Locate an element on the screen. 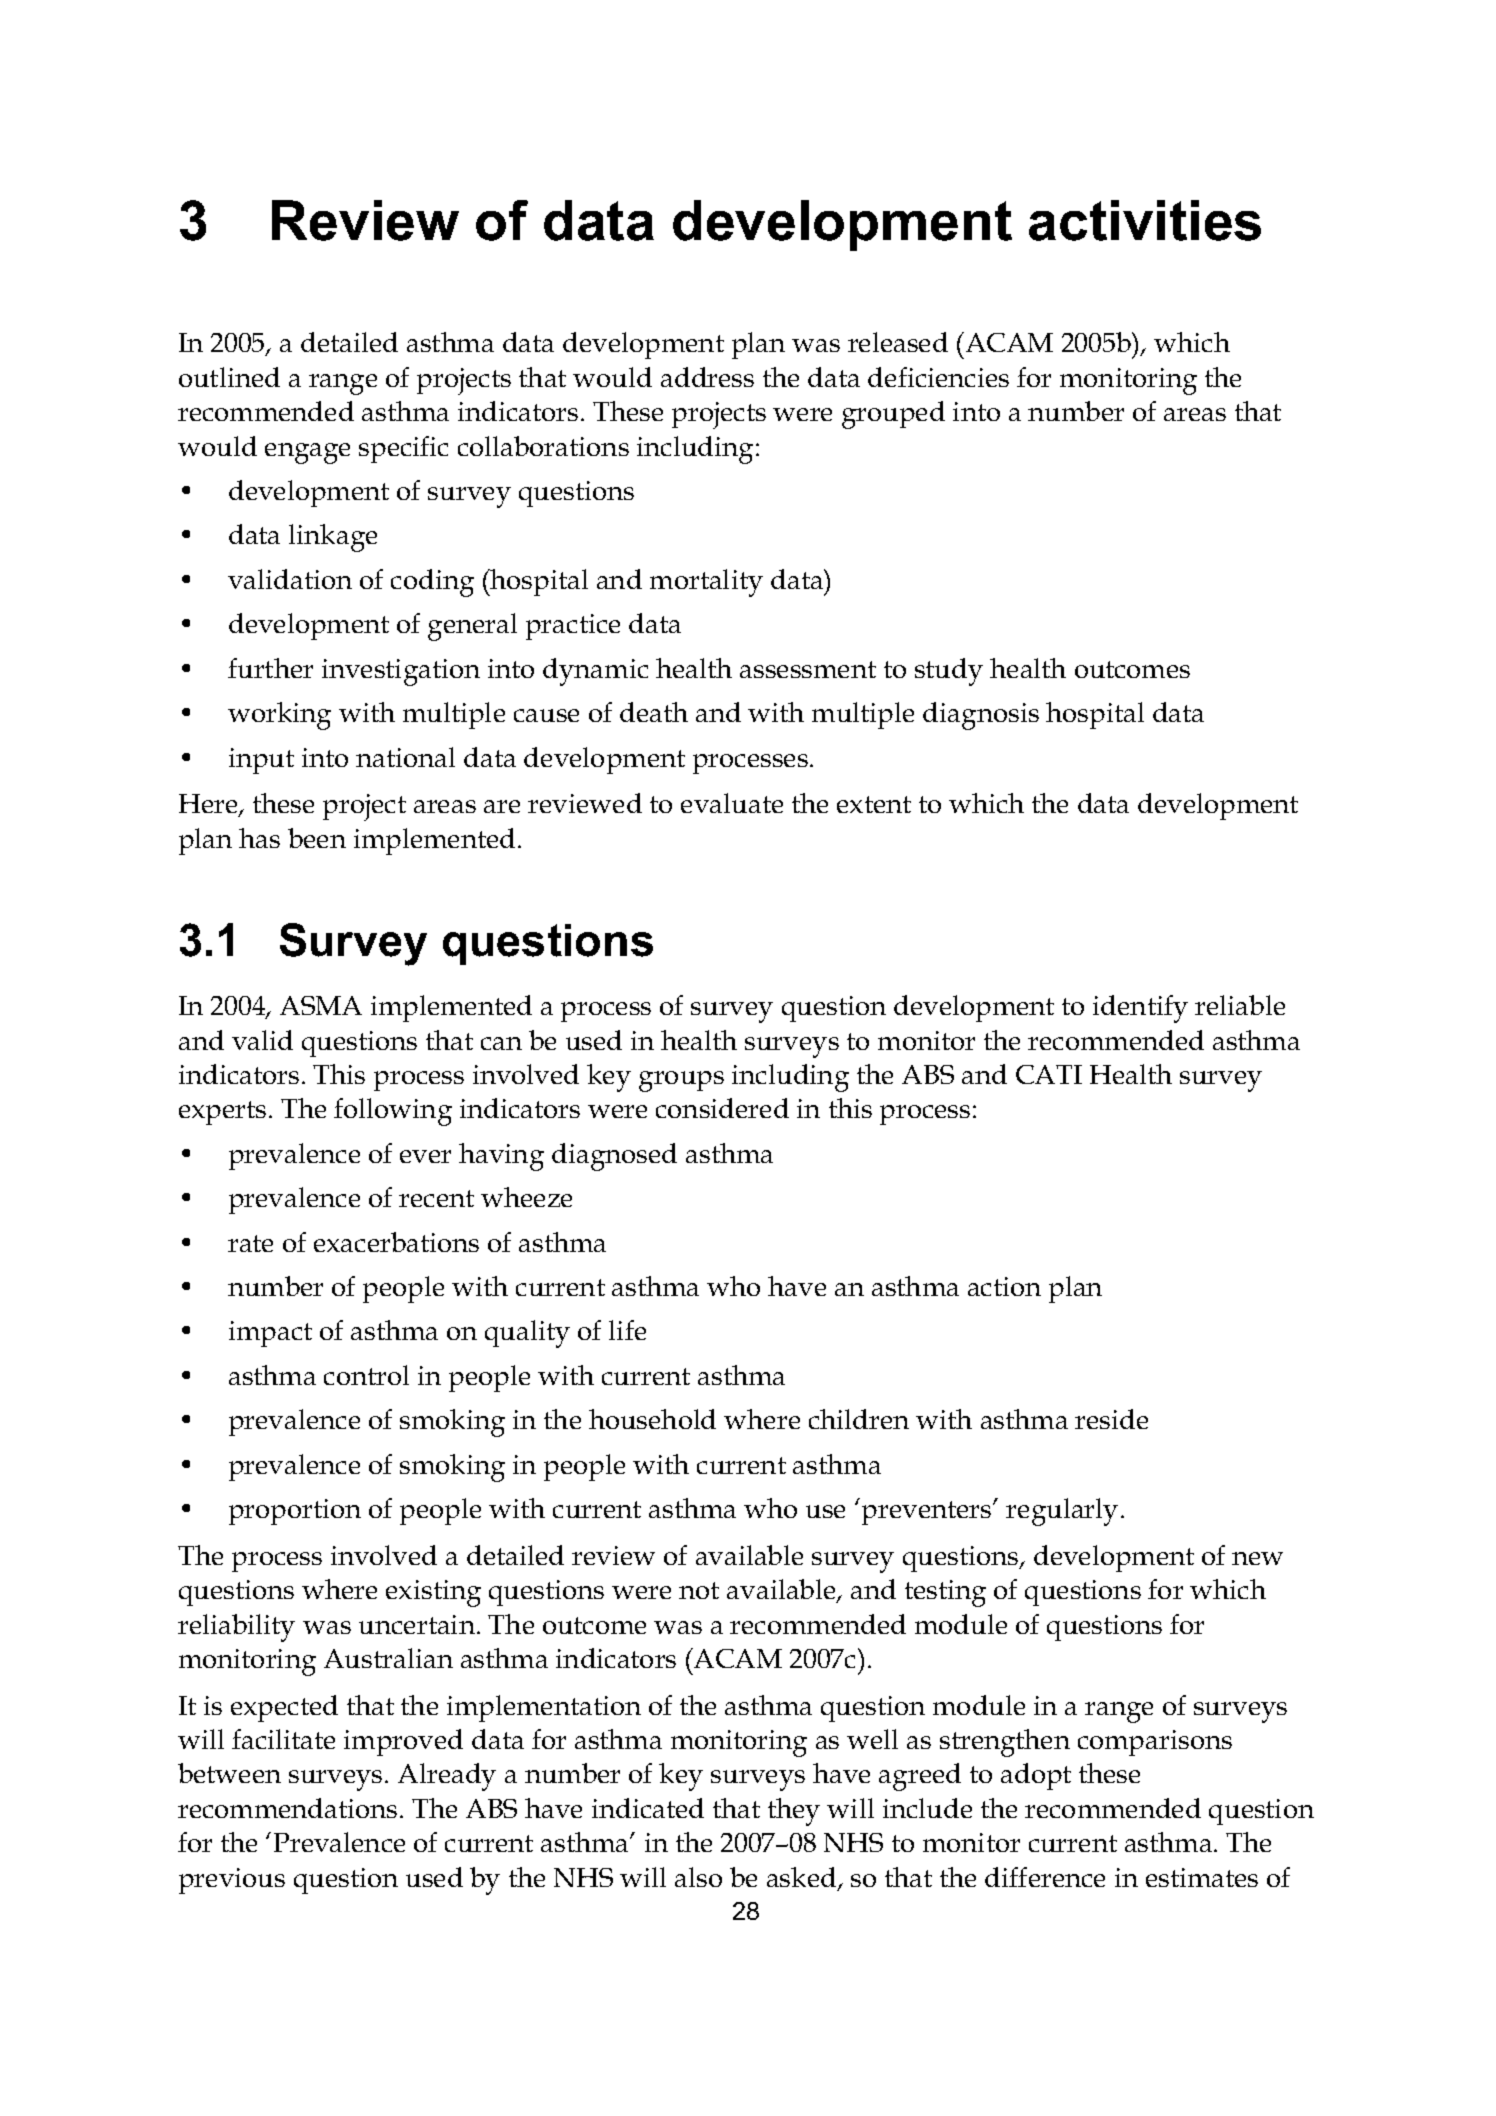 This screenshot has height=2116, width=1496. ASMA is located at coordinates (321, 1005).
